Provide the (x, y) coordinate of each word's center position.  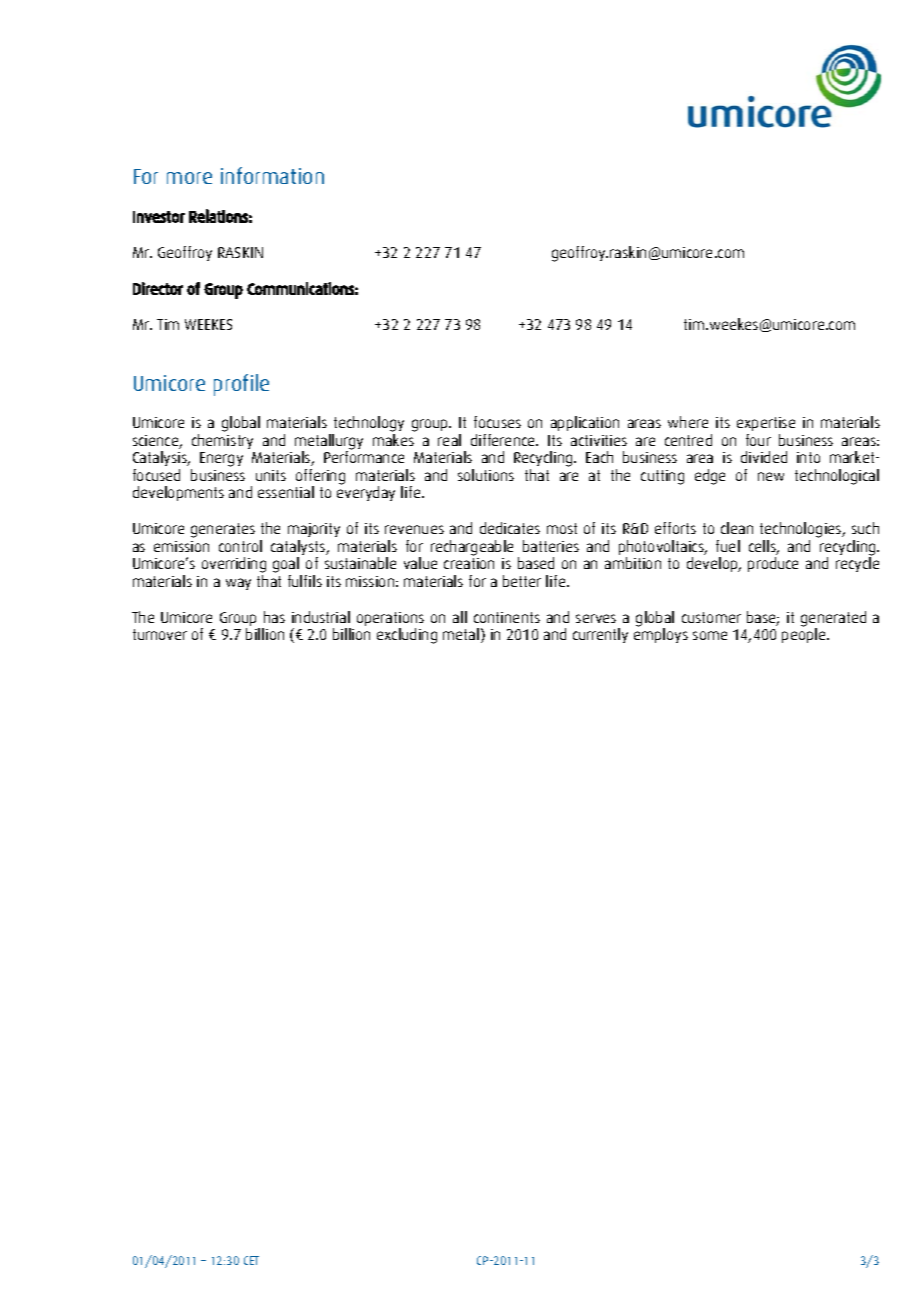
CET (251, 1260)
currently (600, 635)
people (805, 634)
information (272, 175)
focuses (497, 422)
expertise (766, 424)
